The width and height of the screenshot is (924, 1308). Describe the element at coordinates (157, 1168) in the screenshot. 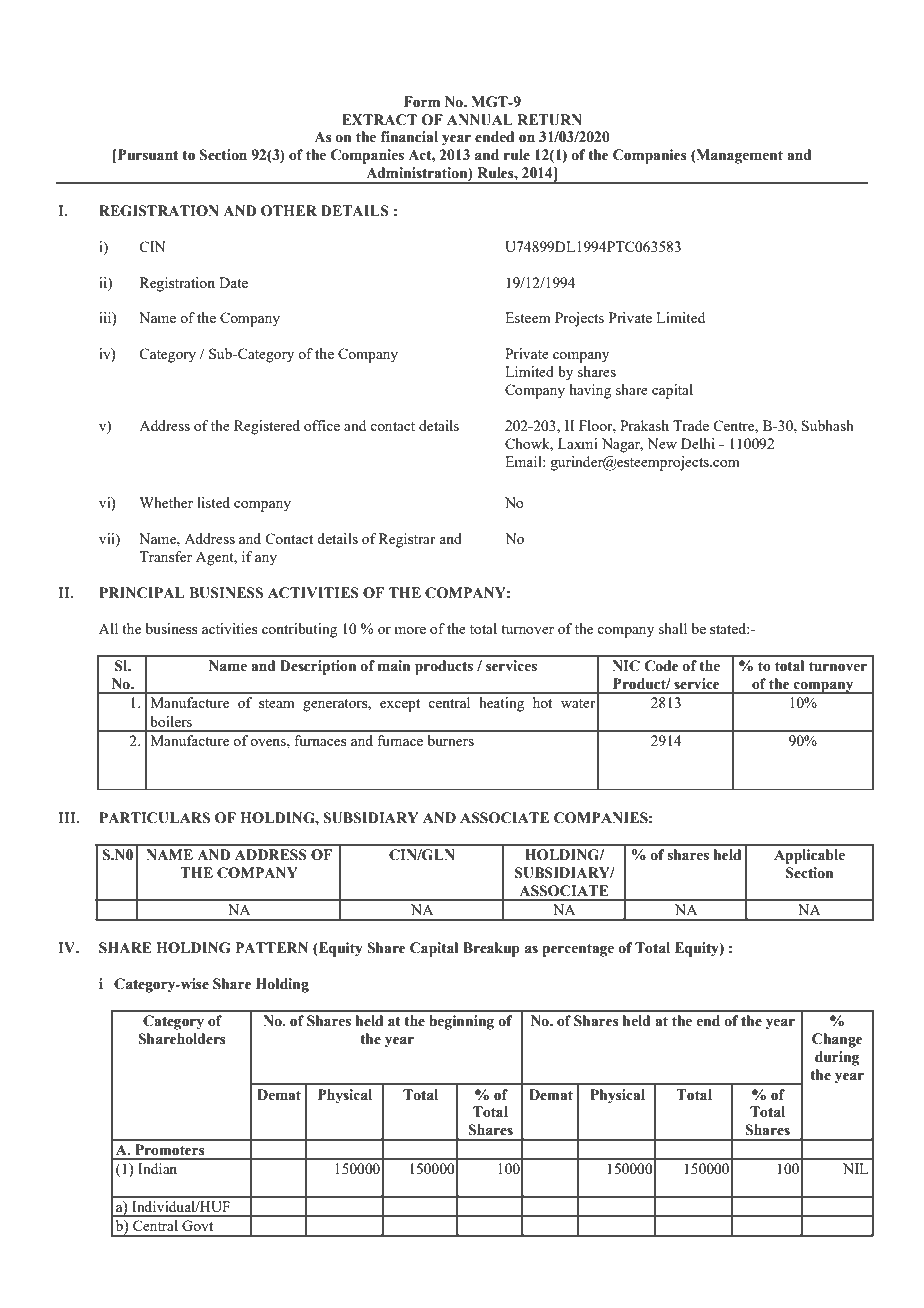

I see `Indian` at that location.
